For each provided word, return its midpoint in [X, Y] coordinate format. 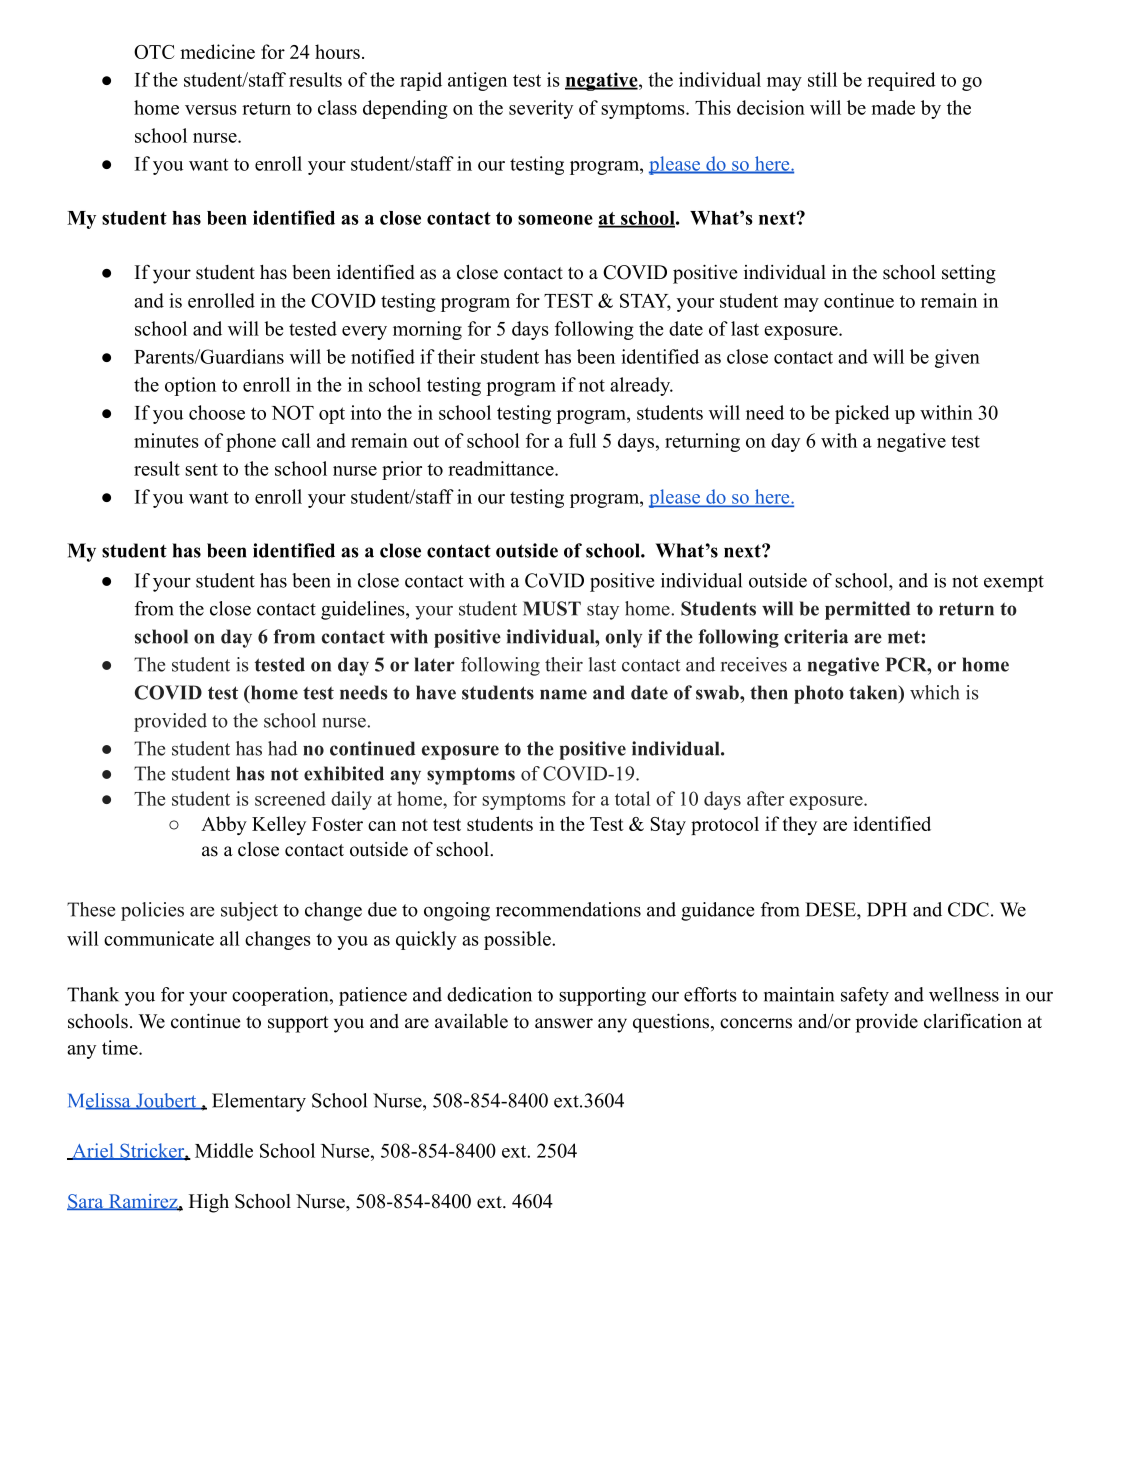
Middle [224, 1150]
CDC [968, 909]
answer [564, 1023]
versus [210, 110]
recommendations [568, 909]
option [190, 386]
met [904, 637]
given [957, 358]
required [901, 81]
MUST [552, 608]
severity [541, 109]
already [641, 386]
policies [152, 911]
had [282, 748]
